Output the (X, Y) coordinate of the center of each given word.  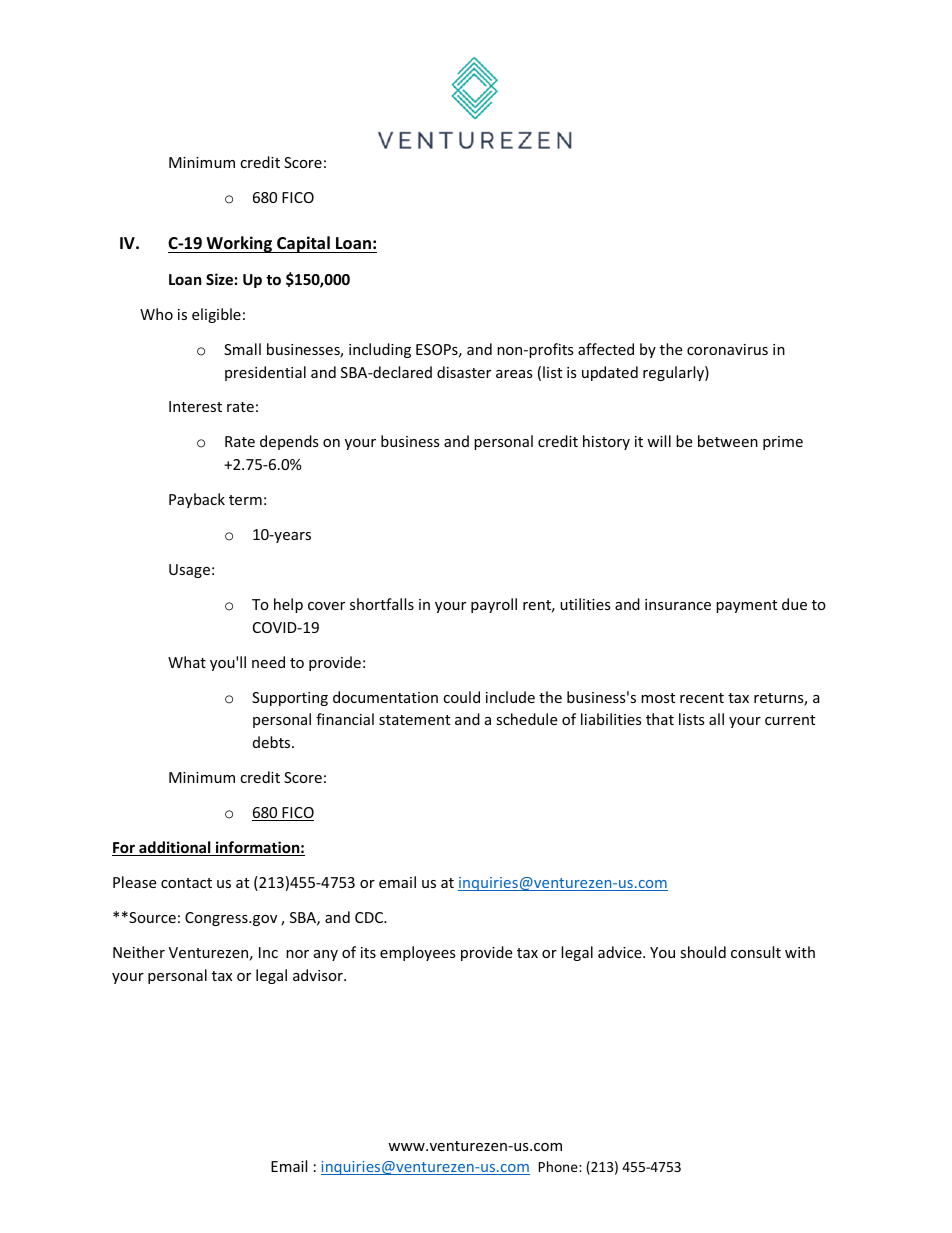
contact (186, 883)
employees (418, 953)
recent (702, 698)
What (187, 662)
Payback (197, 500)
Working (239, 244)
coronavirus (727, 349)
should (703, 952)
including (380, 350)
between (728, 441)
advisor (319, 975)
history (606, 442)
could (461, 697)
